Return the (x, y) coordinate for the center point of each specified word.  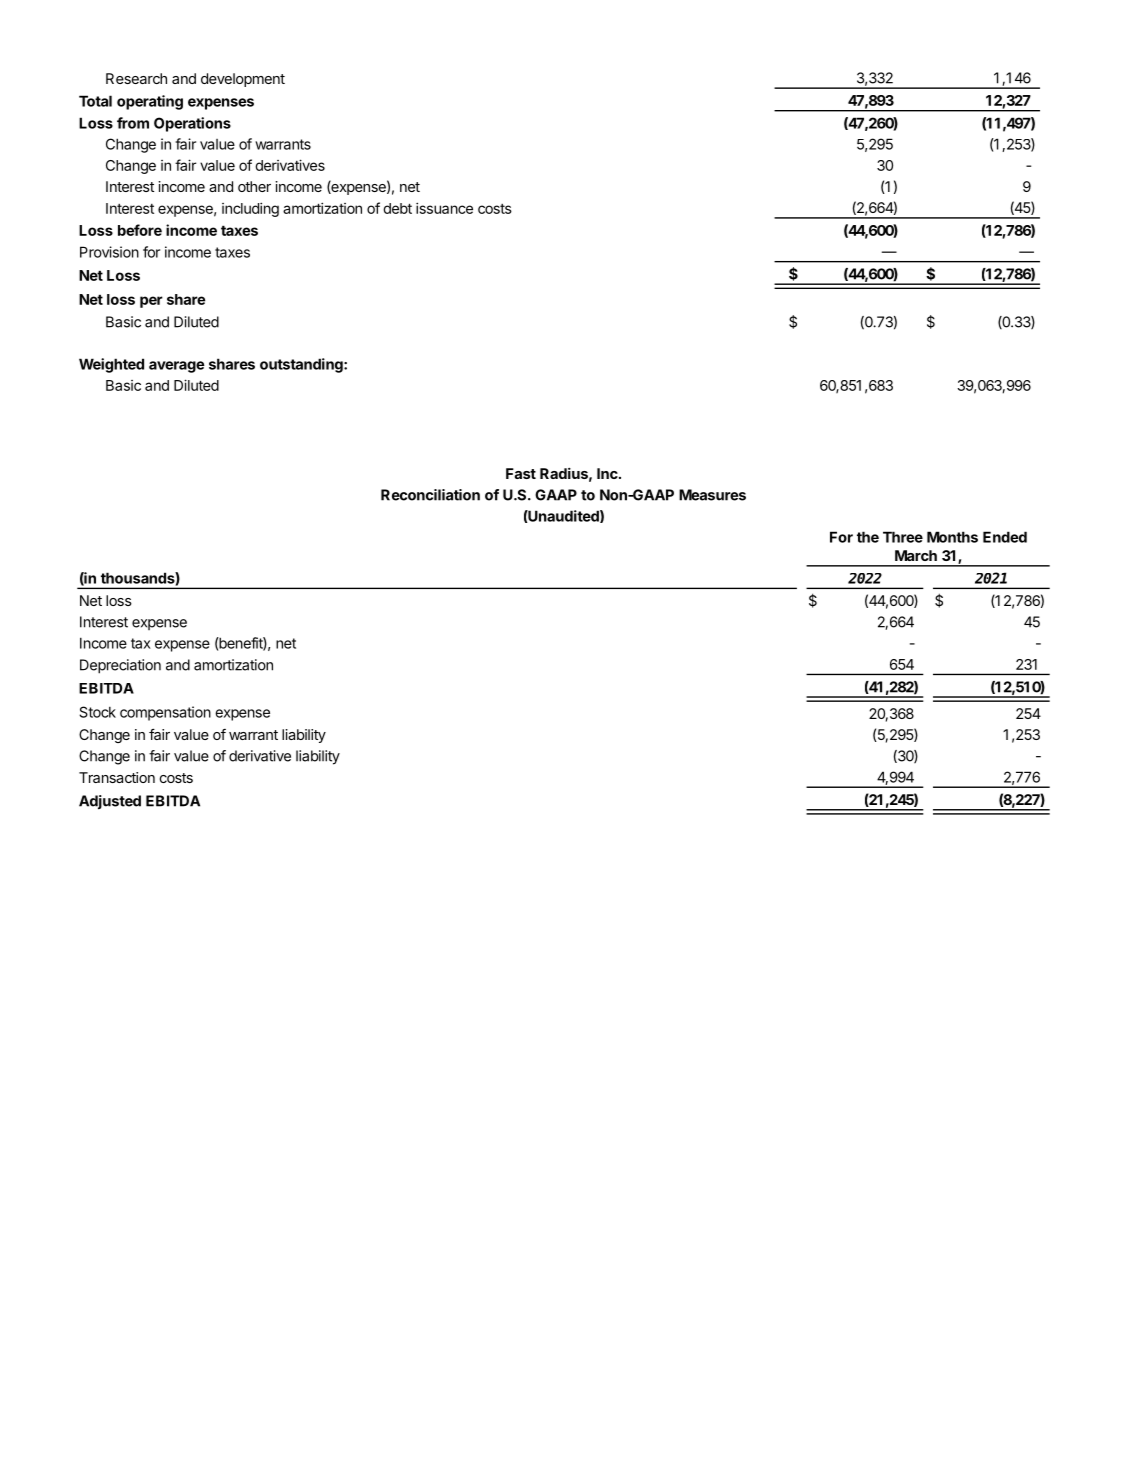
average (177, 367)
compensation (165, 713)
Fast (521, 473)
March (916, 555)
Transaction (117, 777)
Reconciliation (430, 495)
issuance (444, 208)
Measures (712, 495)
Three (903, 537)
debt (397, 208)
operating (150, 102)
